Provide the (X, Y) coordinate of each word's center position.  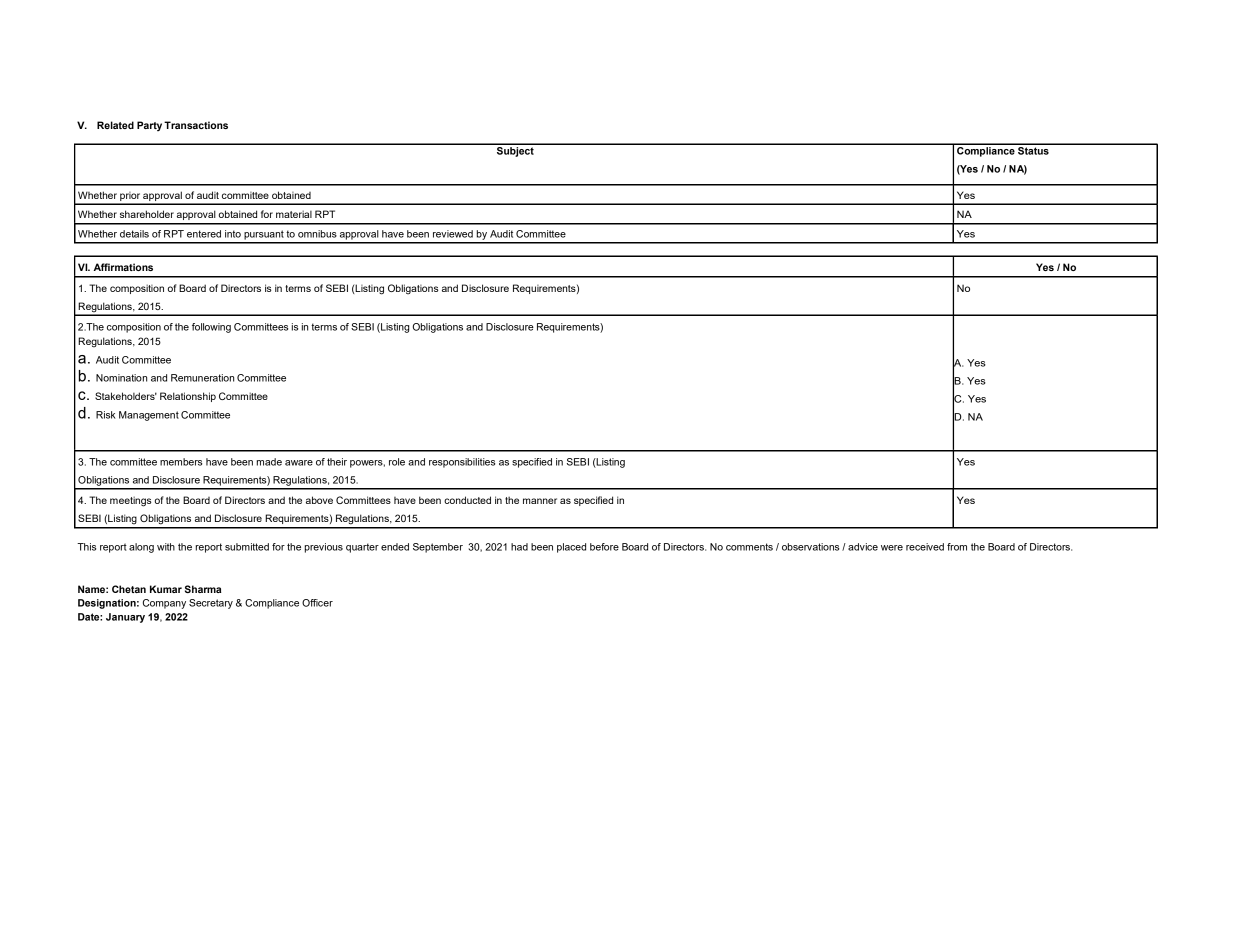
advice (863, 547)
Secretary (211, 604)
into (233, 234)
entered (204, 234)
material (294, 214)
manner (540, 501)
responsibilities (462, 463)
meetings (131, 501)
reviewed (453, 234)
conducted (467, 500)
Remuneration (202, 378)
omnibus (317, 234)
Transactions (196, 125)
